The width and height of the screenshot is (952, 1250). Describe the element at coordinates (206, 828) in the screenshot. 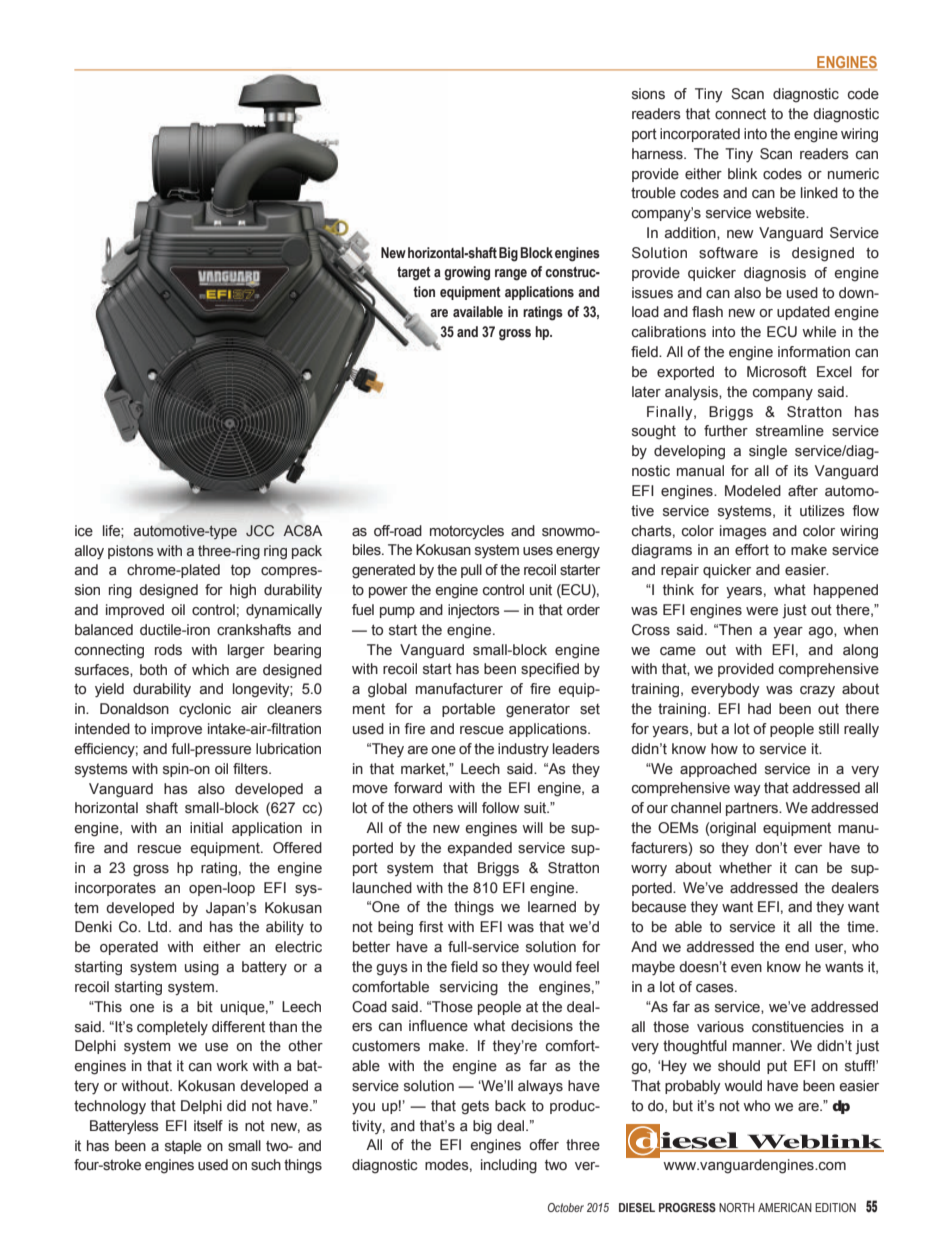

I see `initial` at that location.
